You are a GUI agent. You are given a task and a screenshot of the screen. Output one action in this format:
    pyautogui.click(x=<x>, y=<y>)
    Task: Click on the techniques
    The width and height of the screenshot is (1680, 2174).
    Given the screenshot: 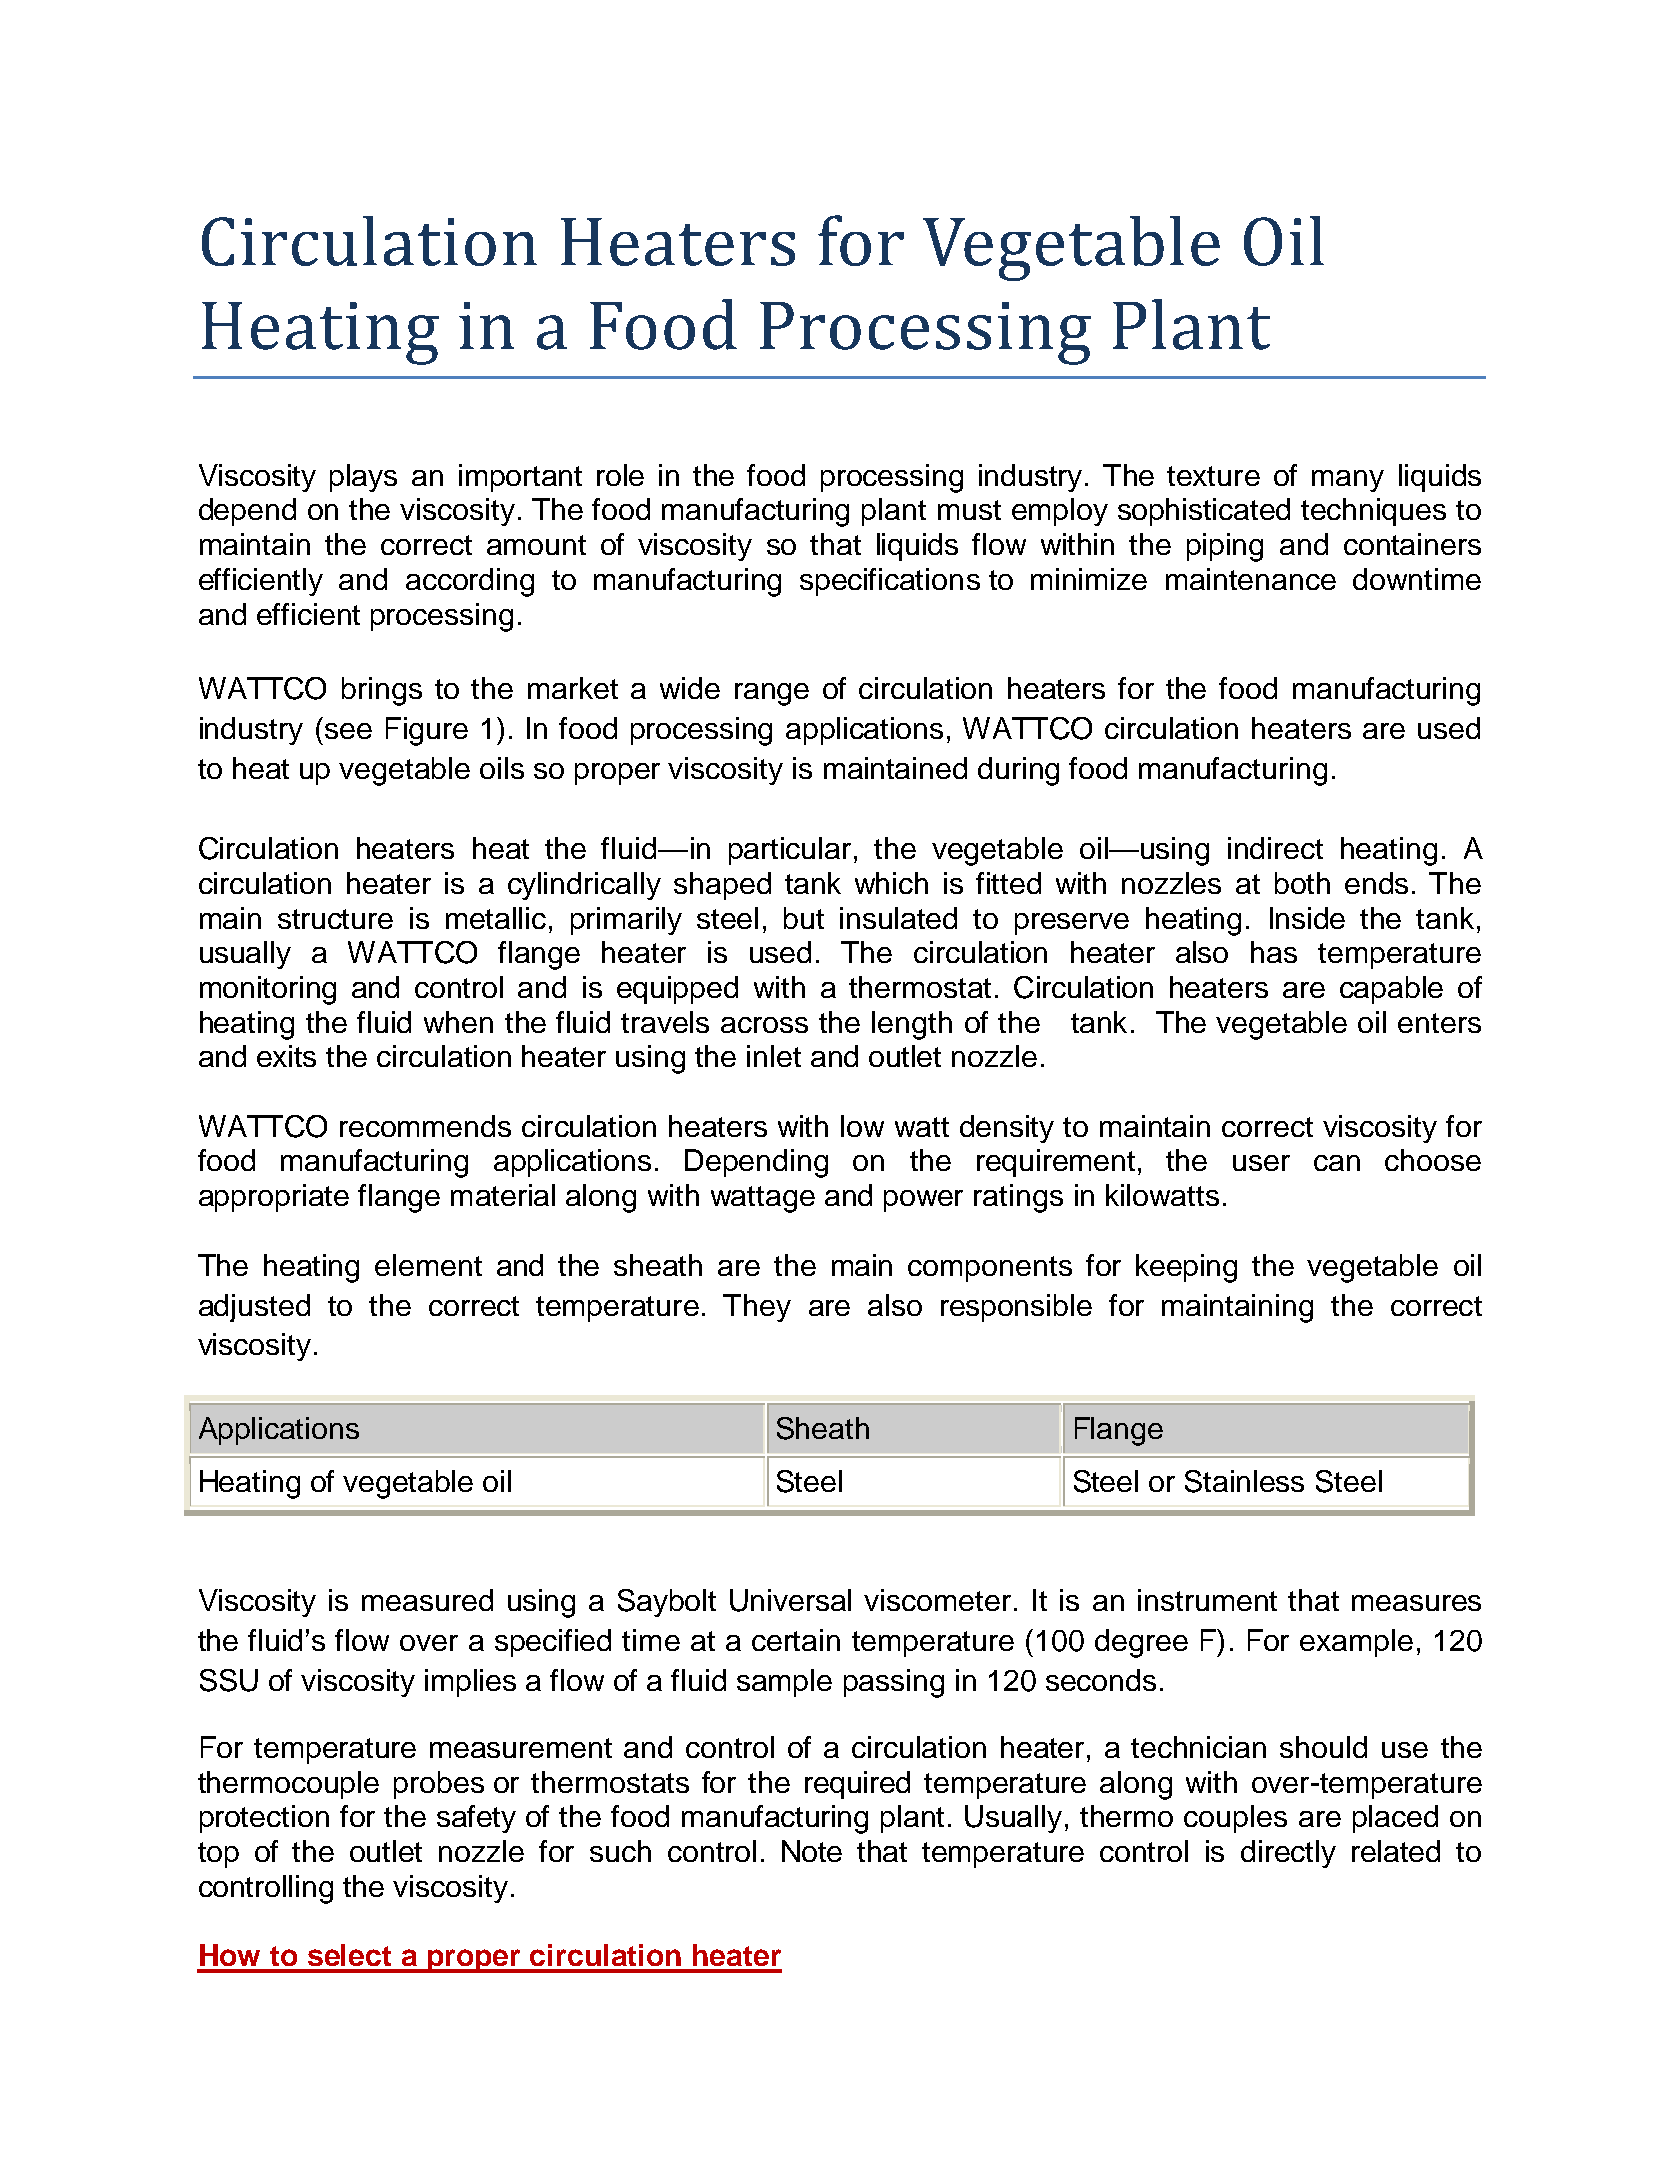 What is the action you would take?
    pyautogui.click(x=1373, y=512)
